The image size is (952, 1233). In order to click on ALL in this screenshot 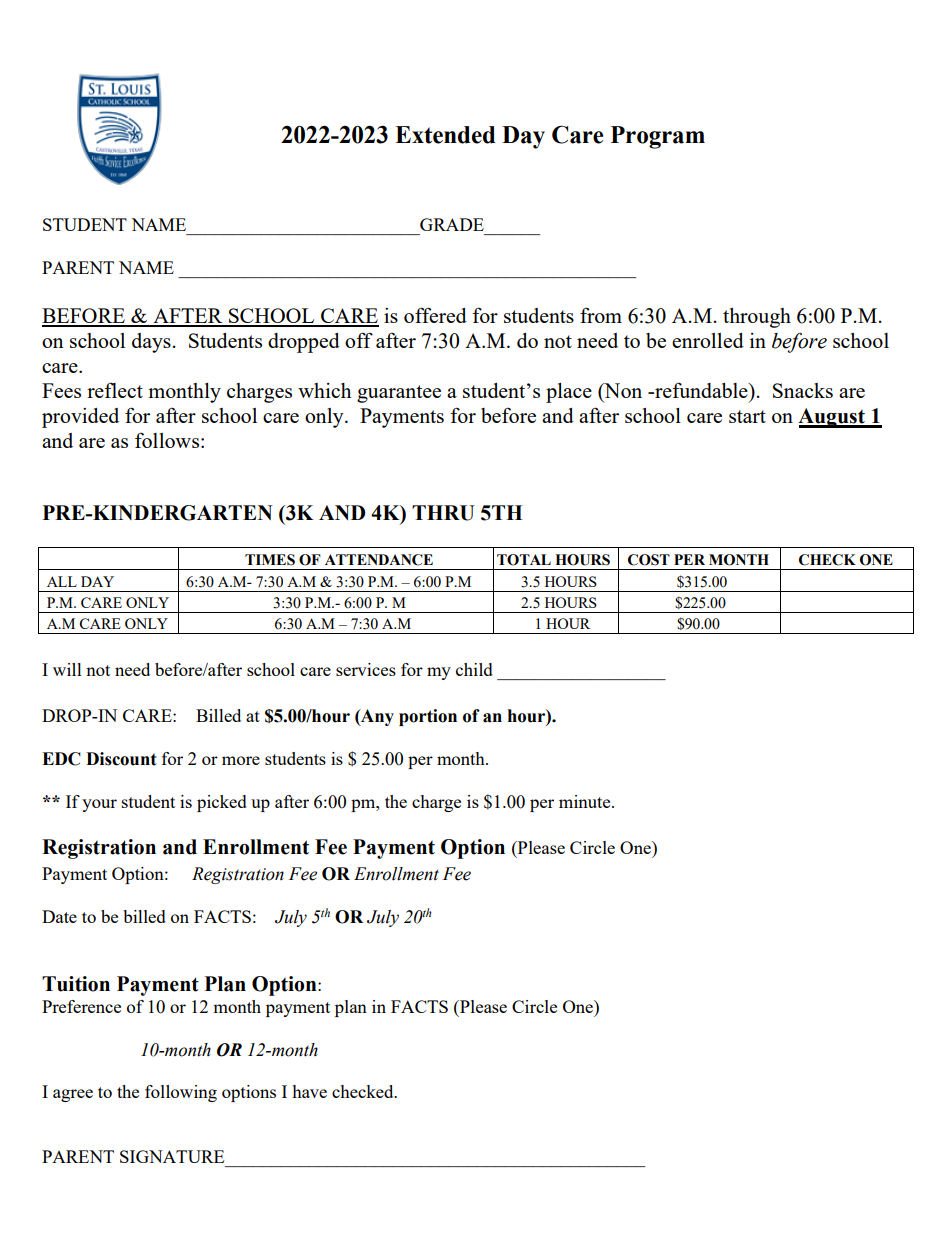, I will do `click(62, 581)`.
